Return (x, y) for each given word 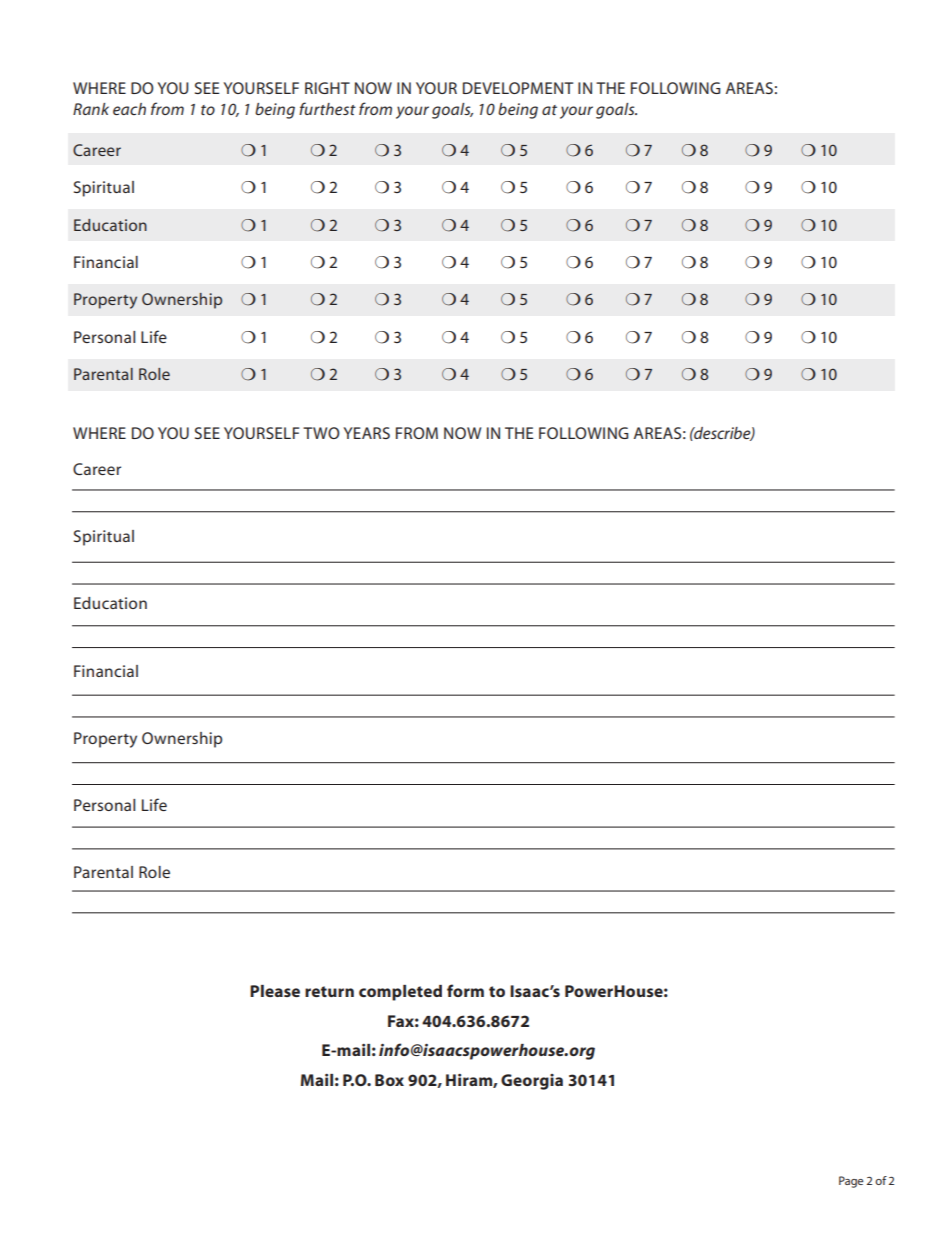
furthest (327, 108)
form (465, 990)
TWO (321, 433)
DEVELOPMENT (518, 88)
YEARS (367, 433)
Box (389, 1080)
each (129, 109)
